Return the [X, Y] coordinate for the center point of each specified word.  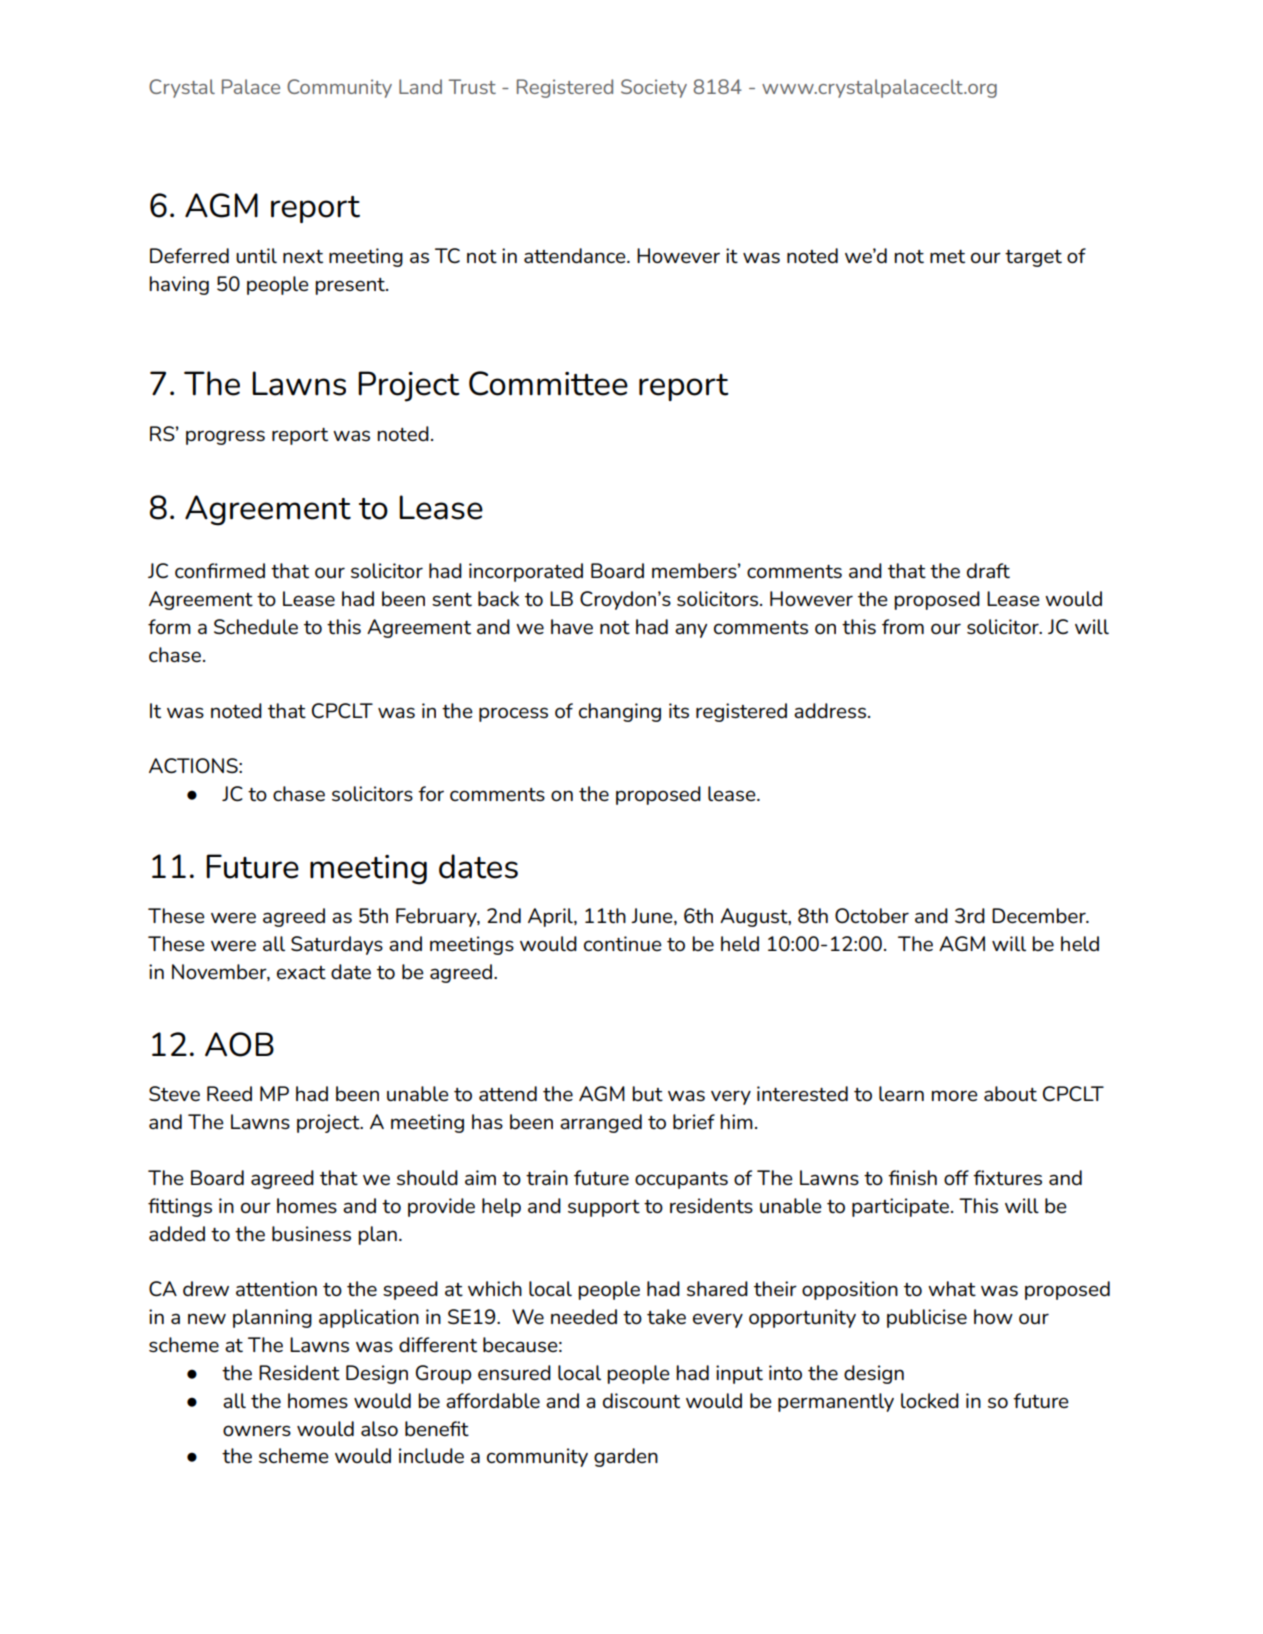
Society [654, 88]
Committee [548, 383]
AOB [239, 1044]
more [955, 1095]
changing [620, 712]
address [830, 710]
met [947, 257]
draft [988, 571]
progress [225, 437]
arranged [601, 1123]
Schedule [256, 627]
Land [420, 86]
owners [257, 1431]
